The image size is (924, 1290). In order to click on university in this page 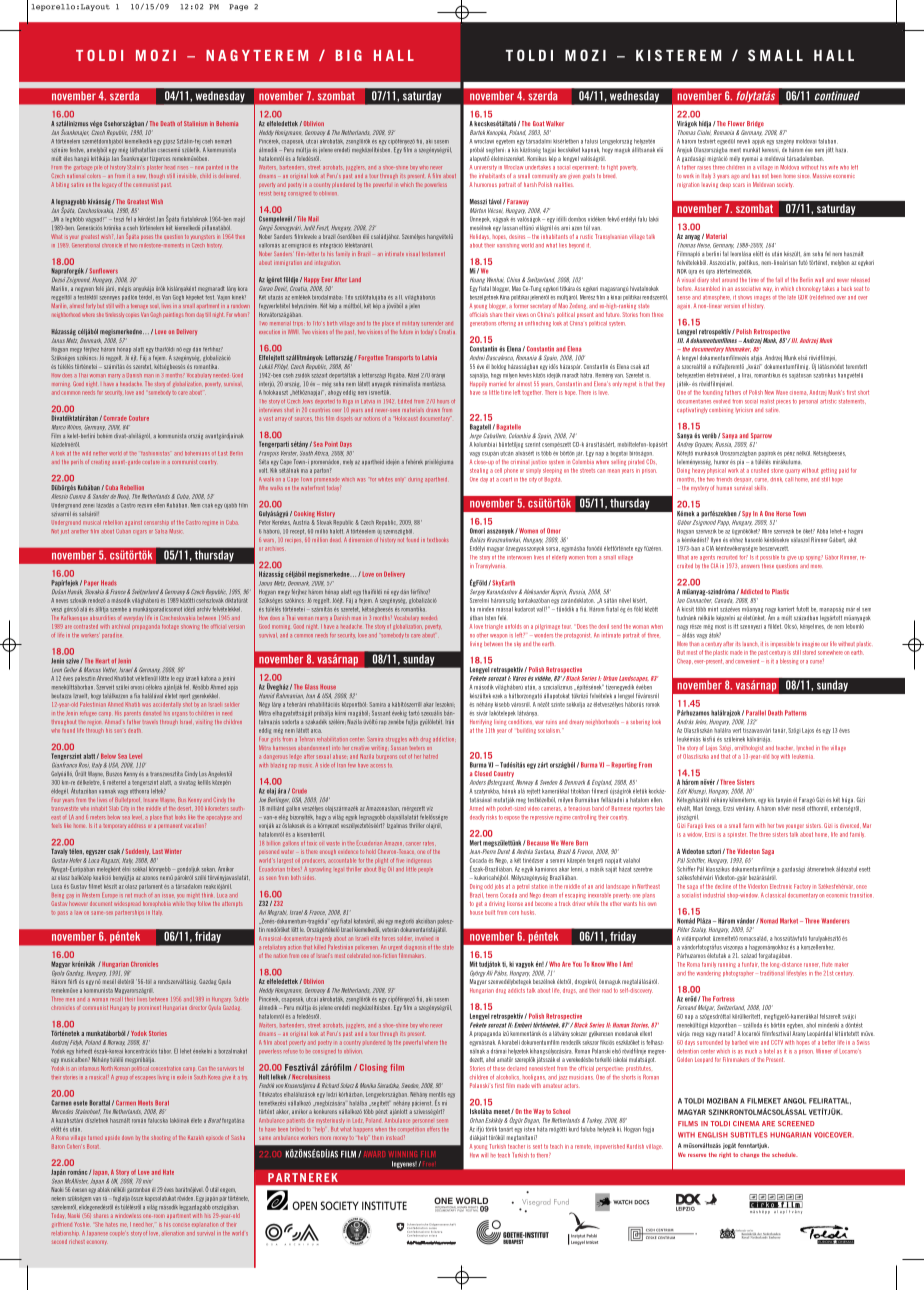, I will do `click(485, 167)`.
